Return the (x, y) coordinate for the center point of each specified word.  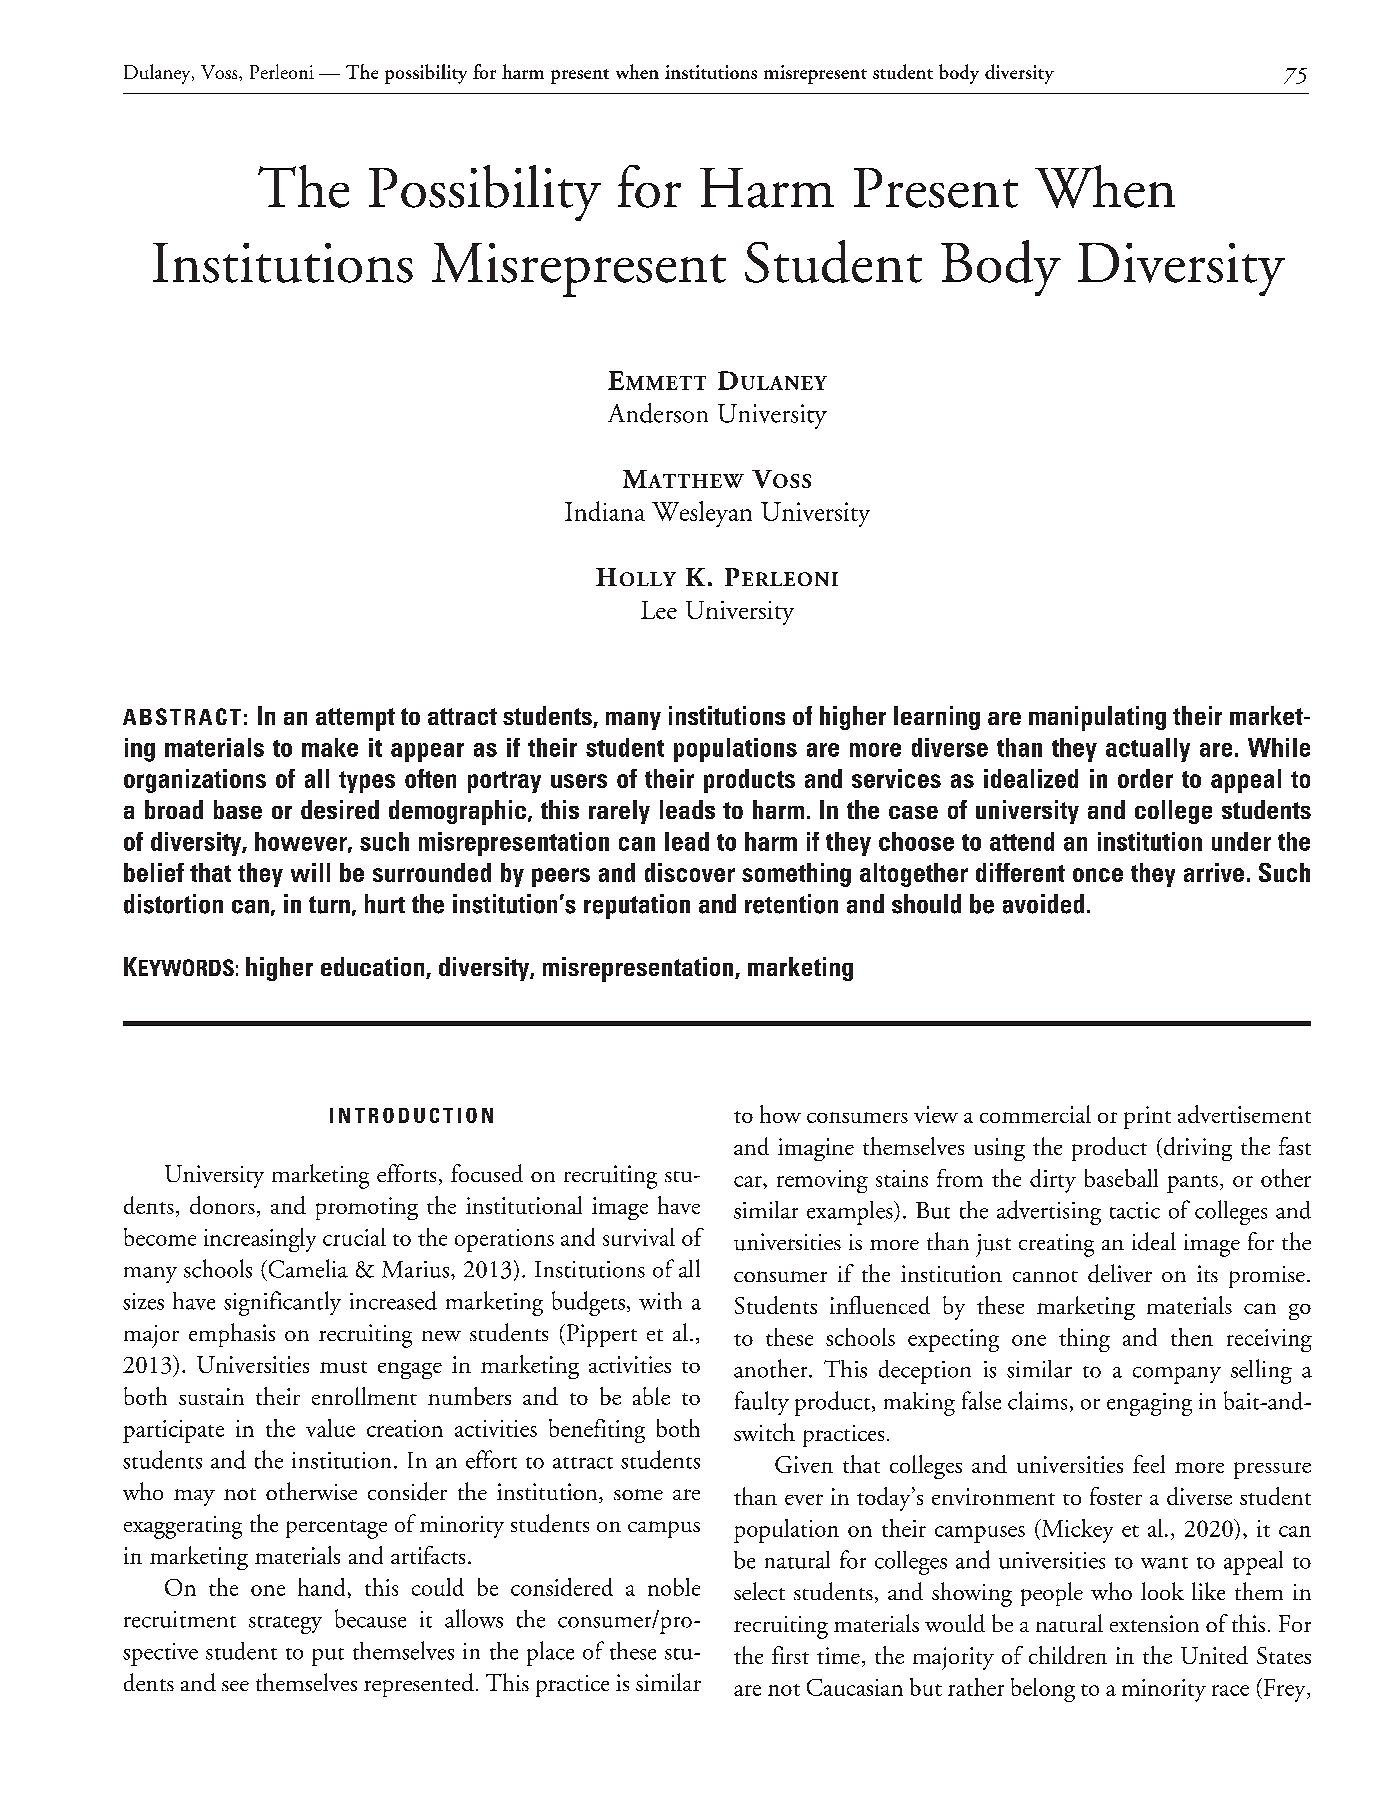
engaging (1149, 1404)
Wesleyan (702, 514)
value (330, 1428)
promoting (367, 1208)
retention (791, 904)
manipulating (1097, 718)
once (1098, 875)
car (749, 1181)
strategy (285, 1625)
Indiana (605, 511)
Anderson (658, 413)
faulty (762, 1403)
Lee (659, 610)
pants (1192, 1184)
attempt (355, 719)
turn (329, 905)
